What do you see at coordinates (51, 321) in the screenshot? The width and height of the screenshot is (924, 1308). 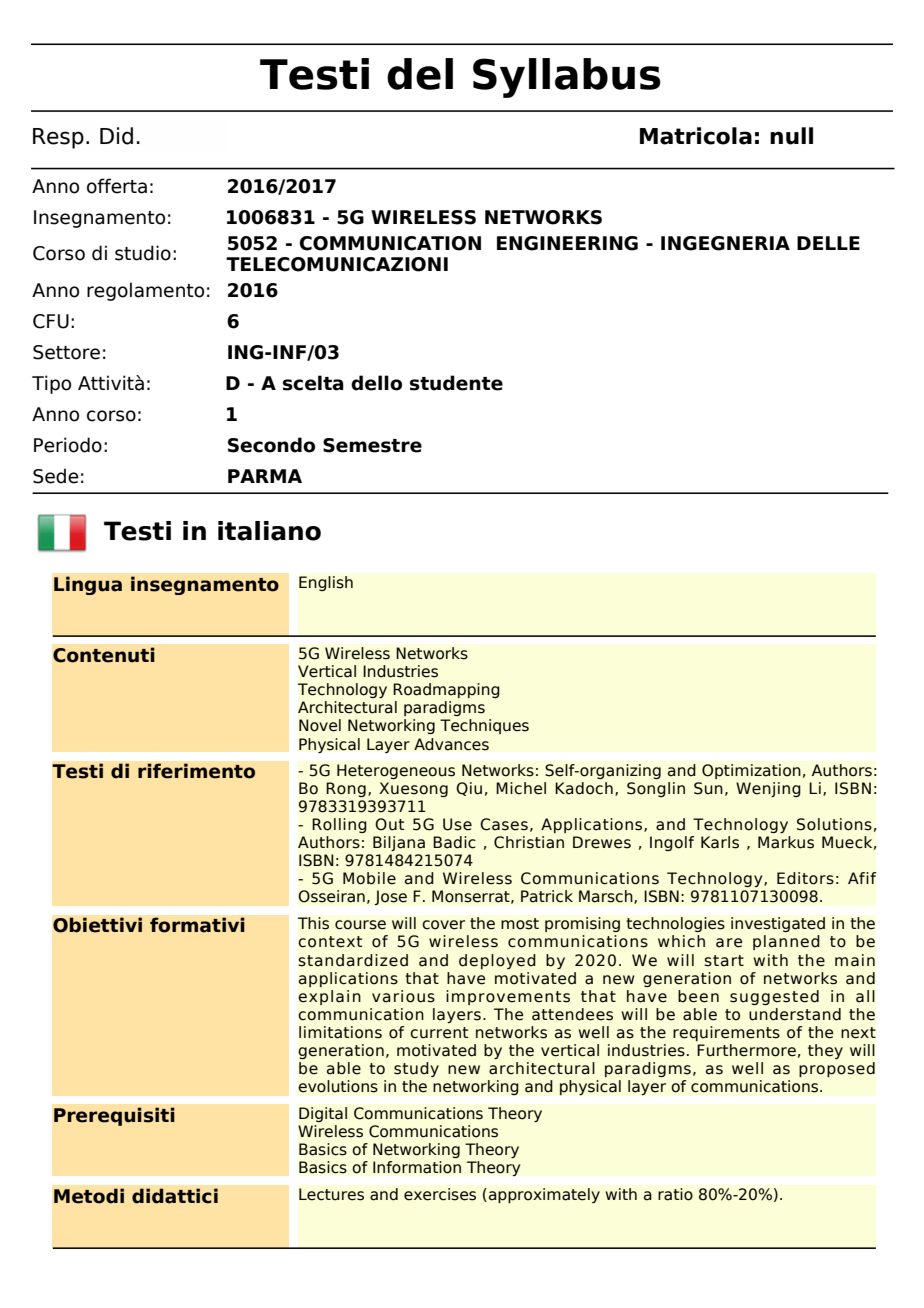 I see `CFU` at bounding box center [51, 321].
